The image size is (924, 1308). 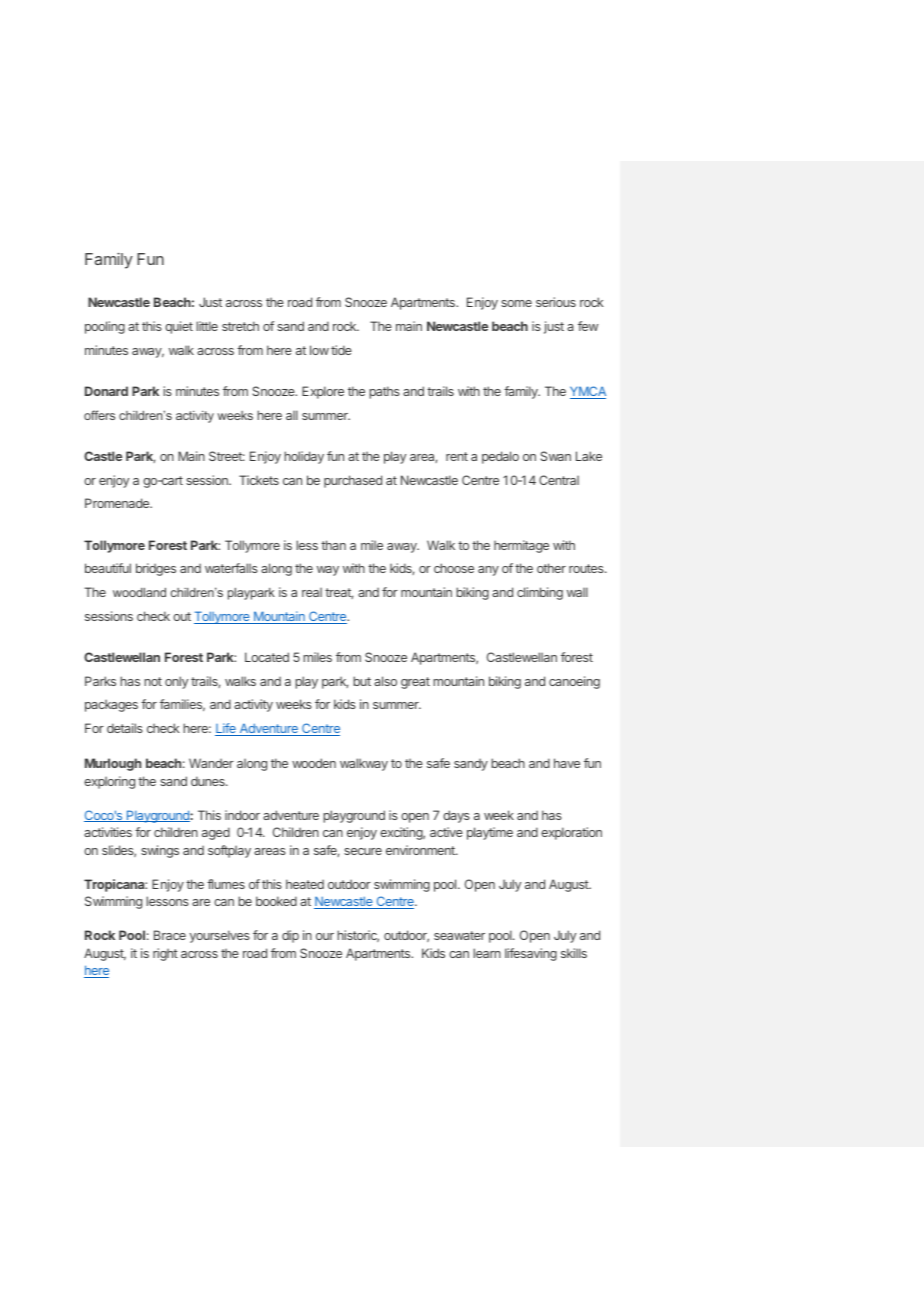 I want to click on wooden, so click(x=314, y=763).
